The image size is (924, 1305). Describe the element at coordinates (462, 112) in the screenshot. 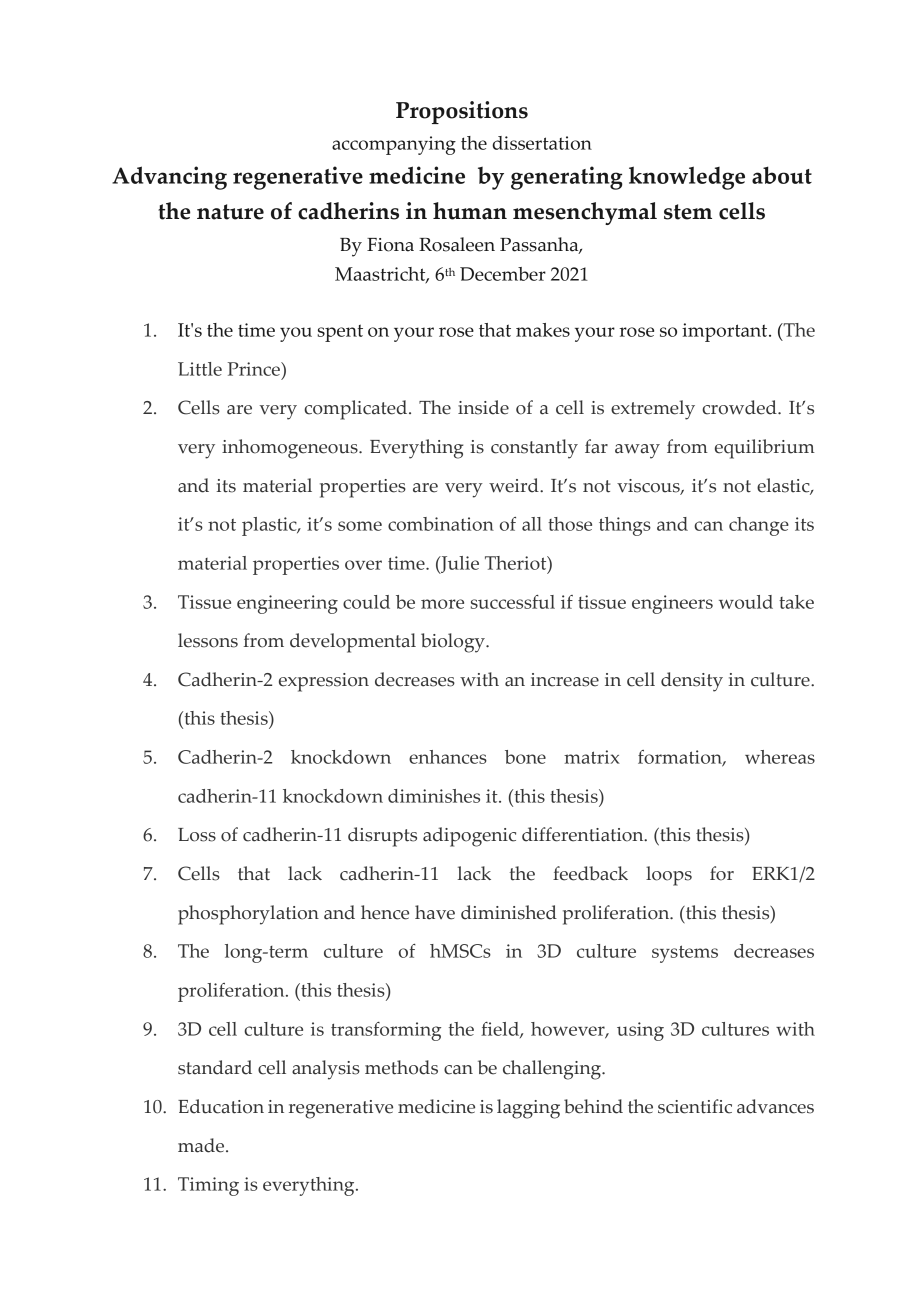

I see `Propositions` at that location.
